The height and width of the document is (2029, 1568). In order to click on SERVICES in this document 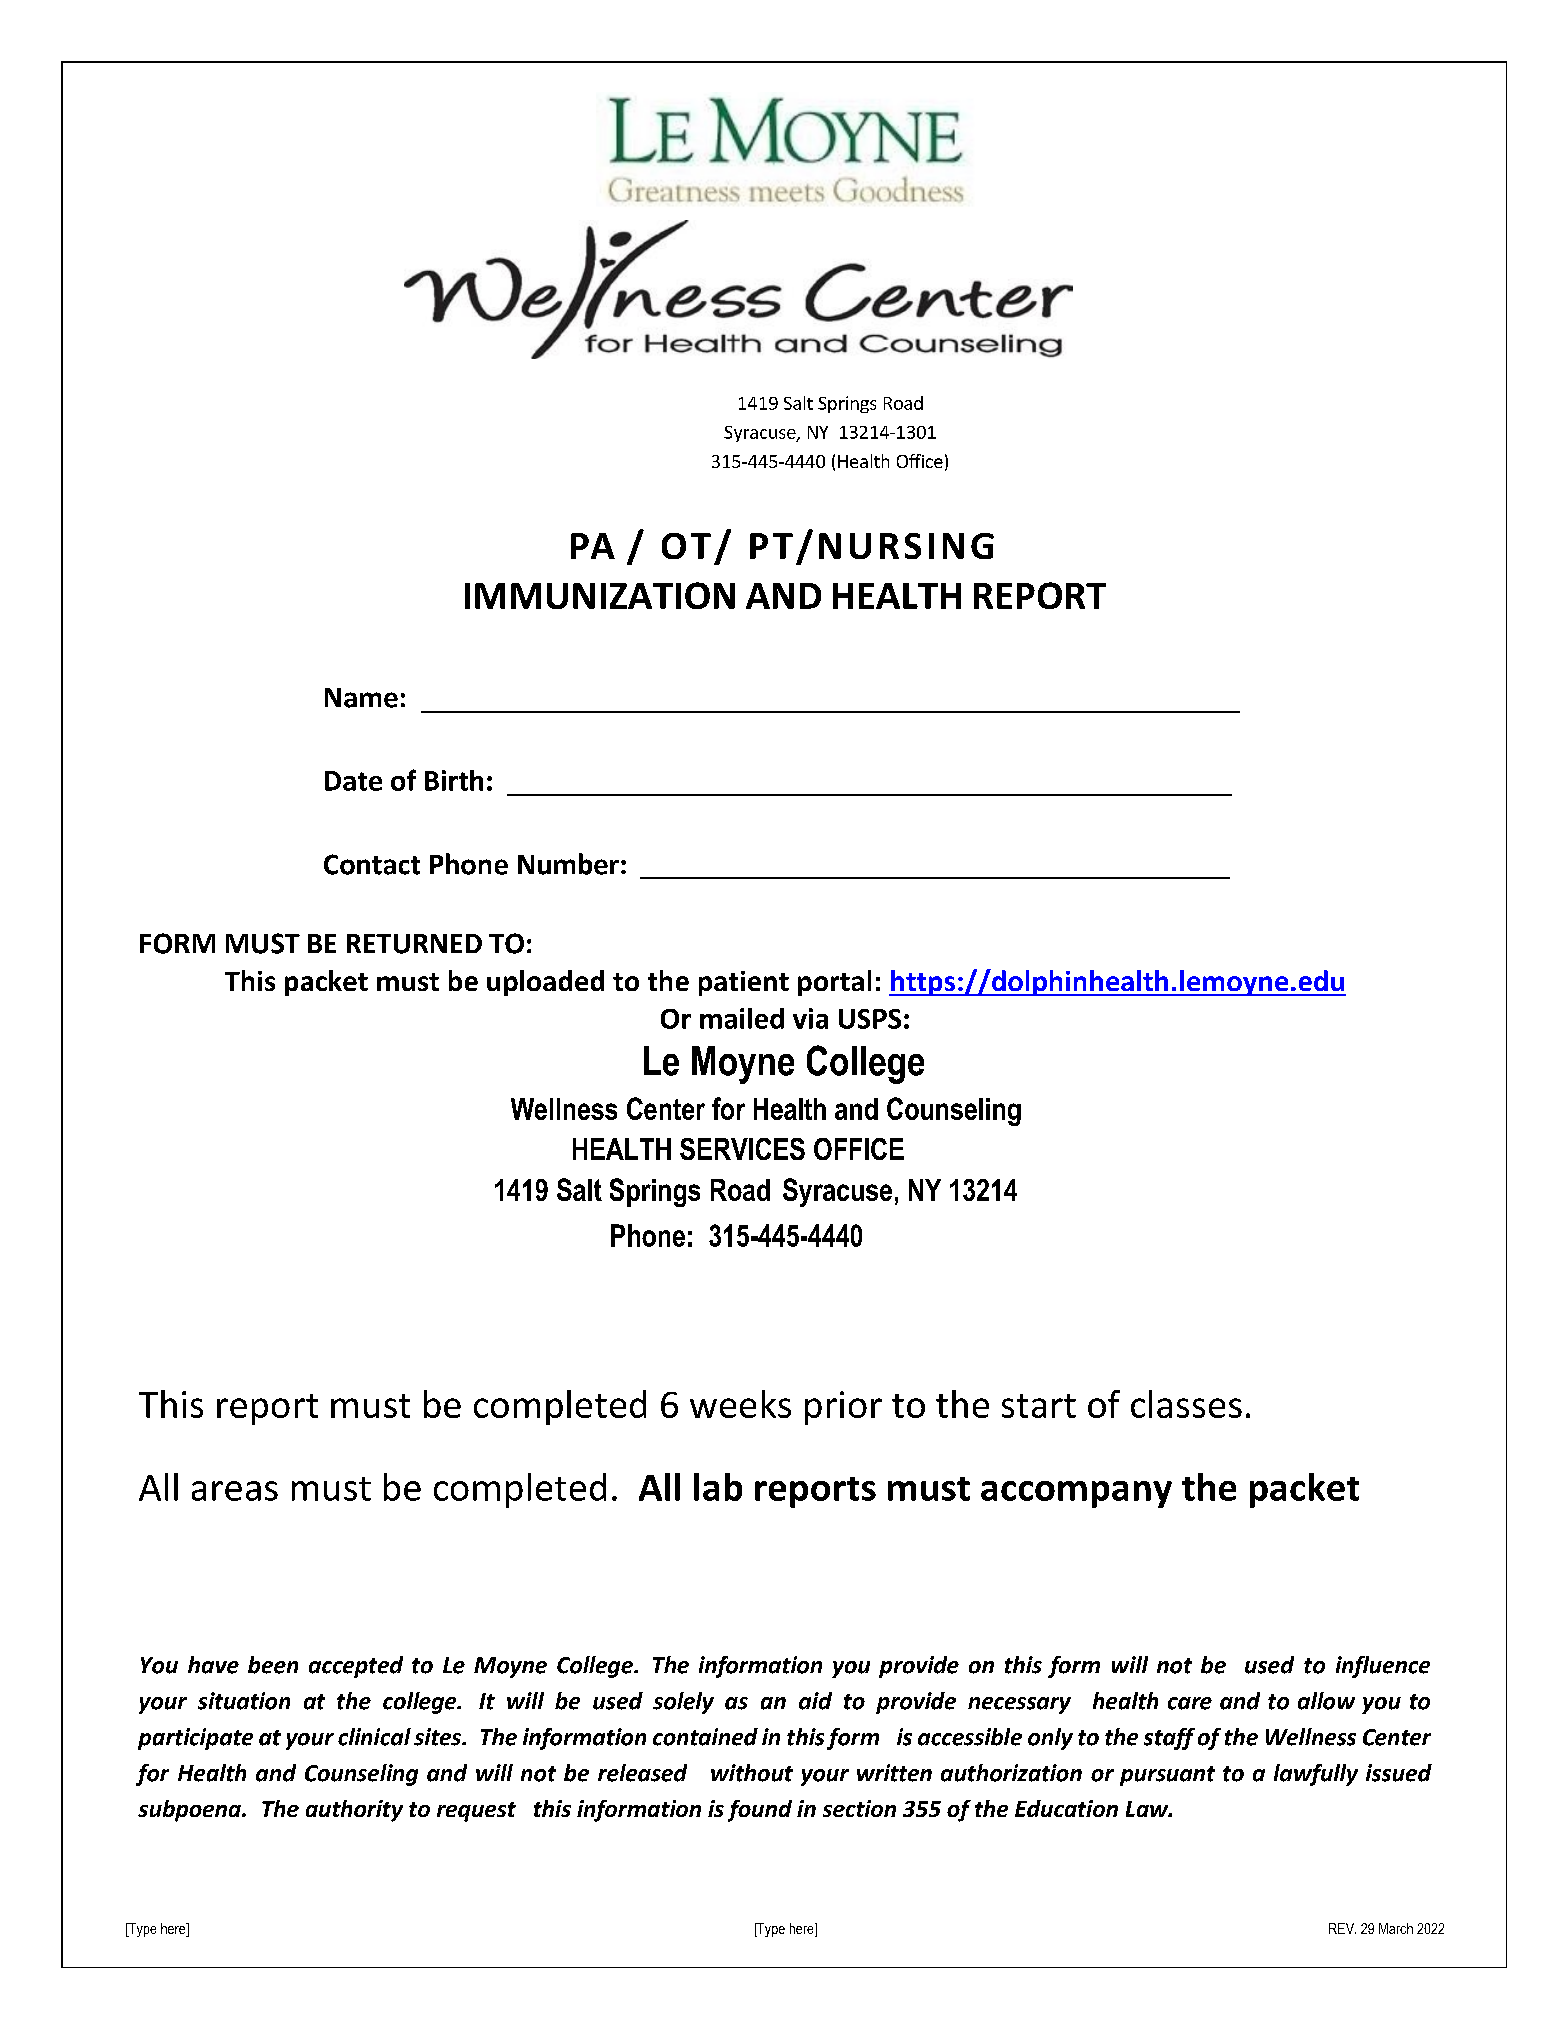, I will do `click(742, 1149)`.
